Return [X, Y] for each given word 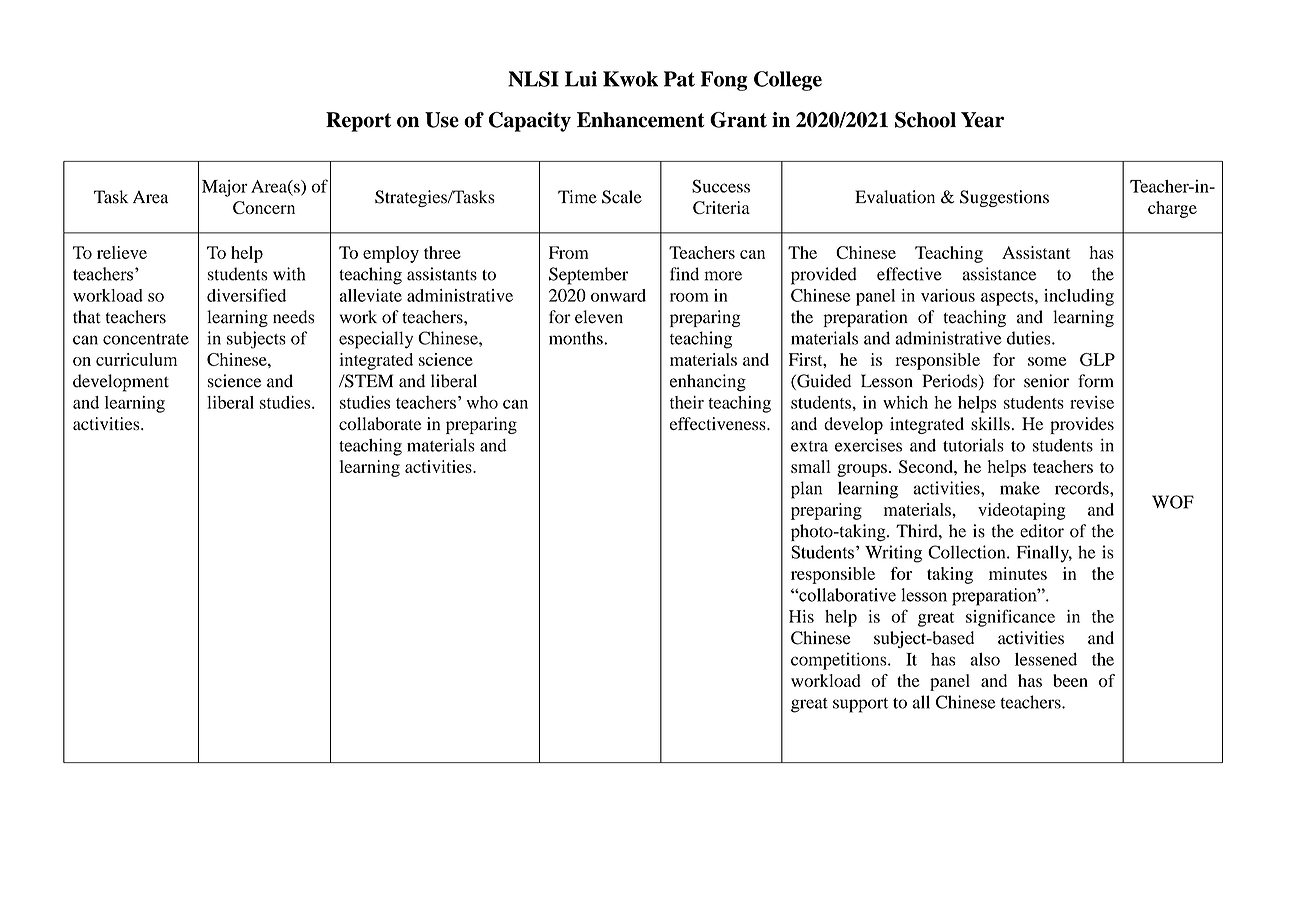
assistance [999, 274]
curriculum [136, 359]
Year [982, 120]
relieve [122, 252]
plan [806, 490]
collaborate [380, 424]
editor [1042, 531]
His [801, 616]
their [687, 402]
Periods [951, 382]
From [569, 252]
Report [358, 122]
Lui [581, 79]
